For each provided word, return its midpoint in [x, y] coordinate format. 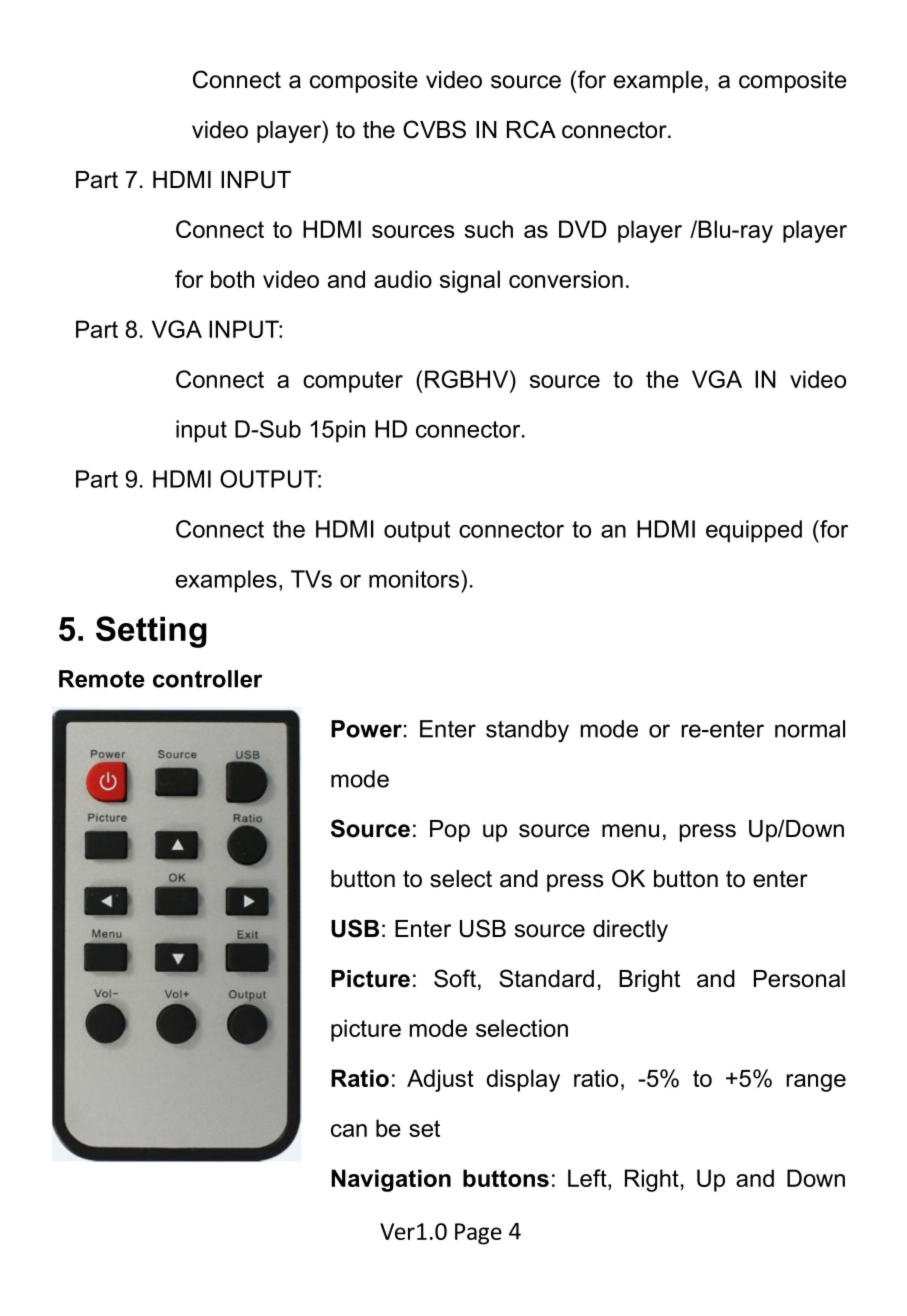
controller [207, 679]
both [232, 279]
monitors [414, 579]
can [349, 1130]
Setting [151, 632]
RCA [531, 129]
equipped [754, 531]
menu [630, 831]
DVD [582, 229]
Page [478, 1234]
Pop [450, 831]
